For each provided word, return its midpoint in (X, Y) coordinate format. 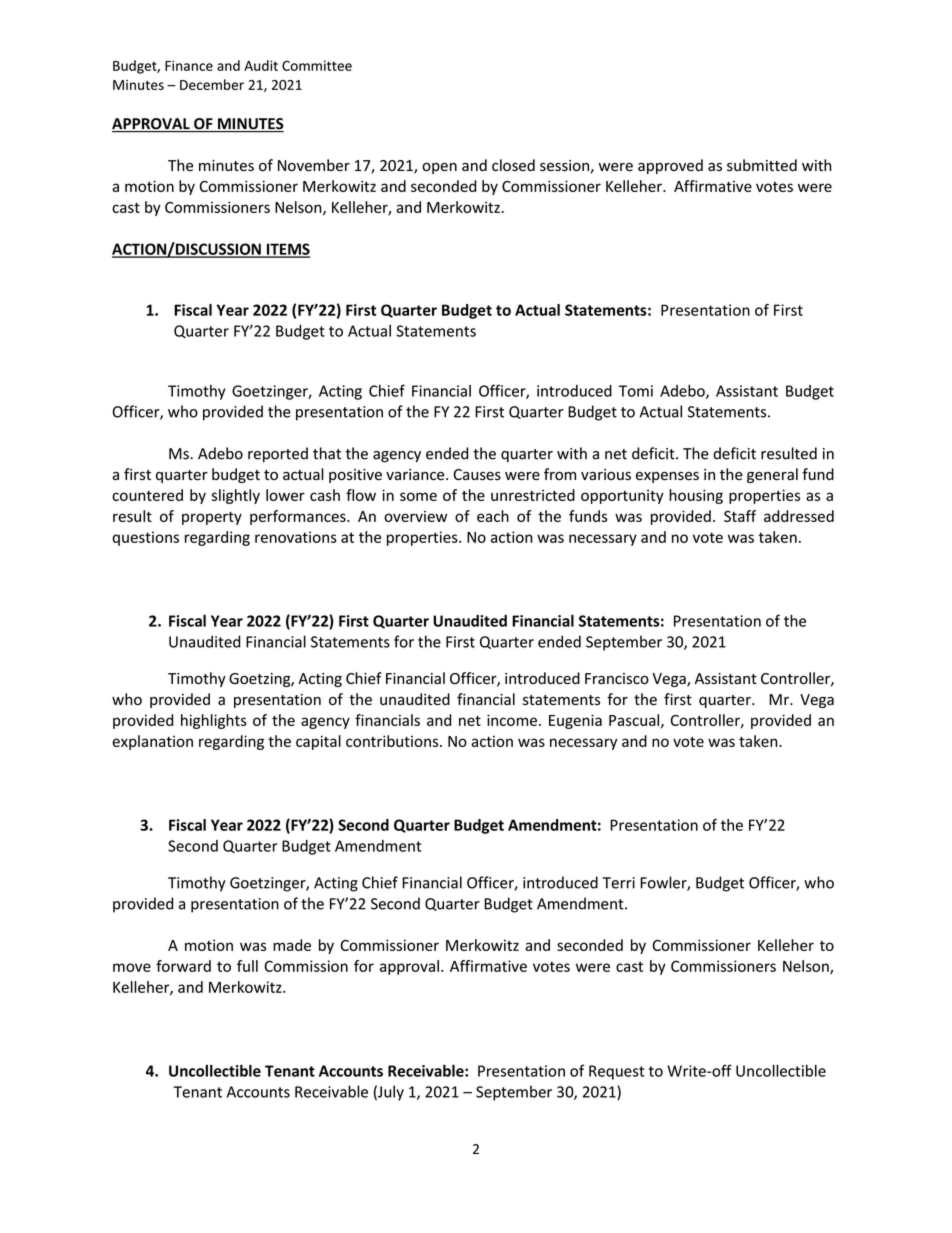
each (493, 516)
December (212, 84)
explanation (152, 742)
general (772, 475)
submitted (762, 165)
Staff (740, 516)
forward (183, 966)
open (439, 168)
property (212, 518)
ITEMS (287, 250)
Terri (619, 883)
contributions (393, 741)
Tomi (636, 391)
